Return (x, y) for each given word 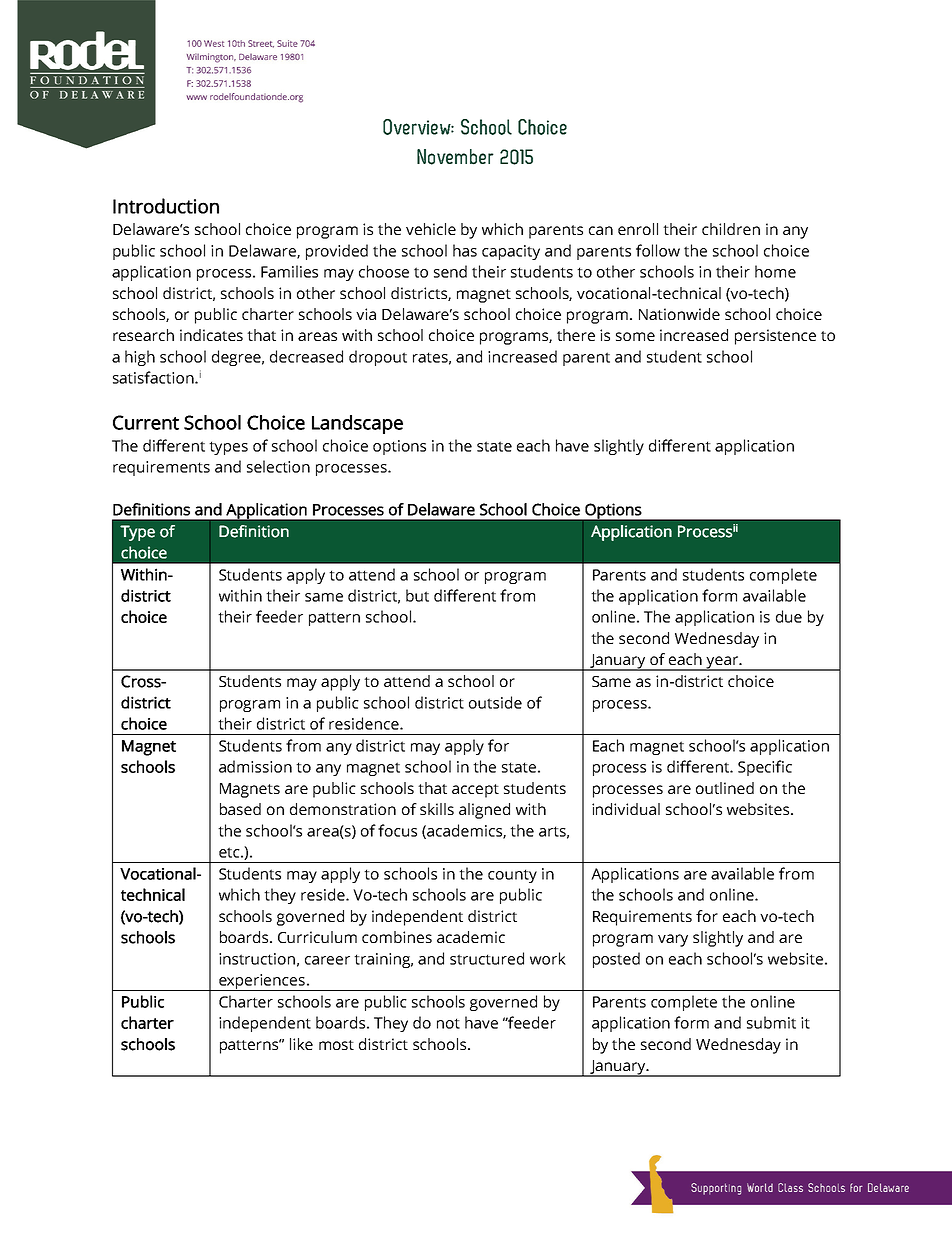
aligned (484, 811)
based (240, 809)
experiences (262, 982)
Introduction (166, 206)
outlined (725, 788)
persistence (775, 337)
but (417, 595)
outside (495, 702)
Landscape (357, 424)
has (465, 250)
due (789, 616)
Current (146, 422)
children (731, 229)
